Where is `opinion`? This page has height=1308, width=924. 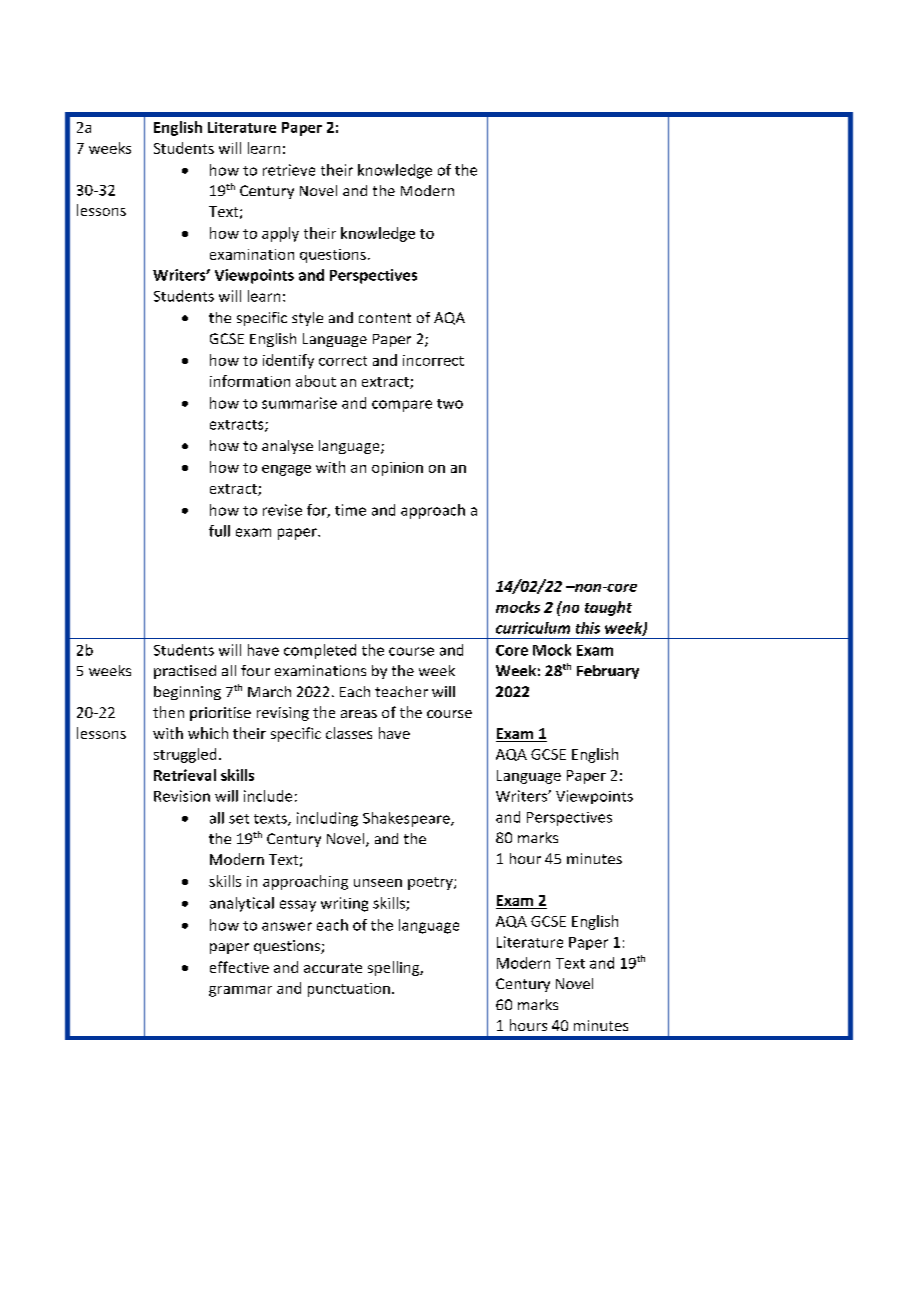
opinion is located at coordinates (397, 469).
